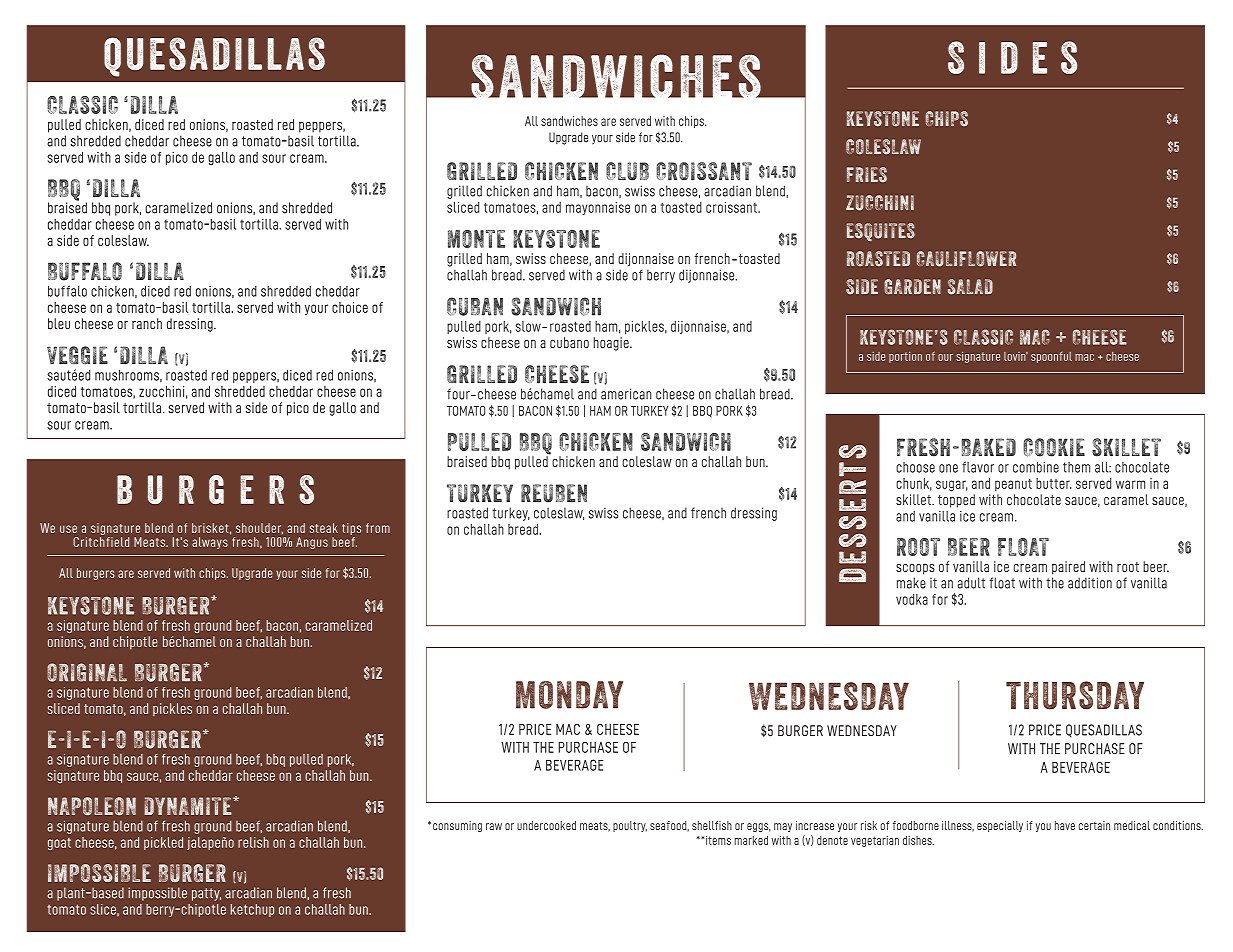  Describe the element at coordinates (569, 695) in the image. I see `MONDAY` at that location.
